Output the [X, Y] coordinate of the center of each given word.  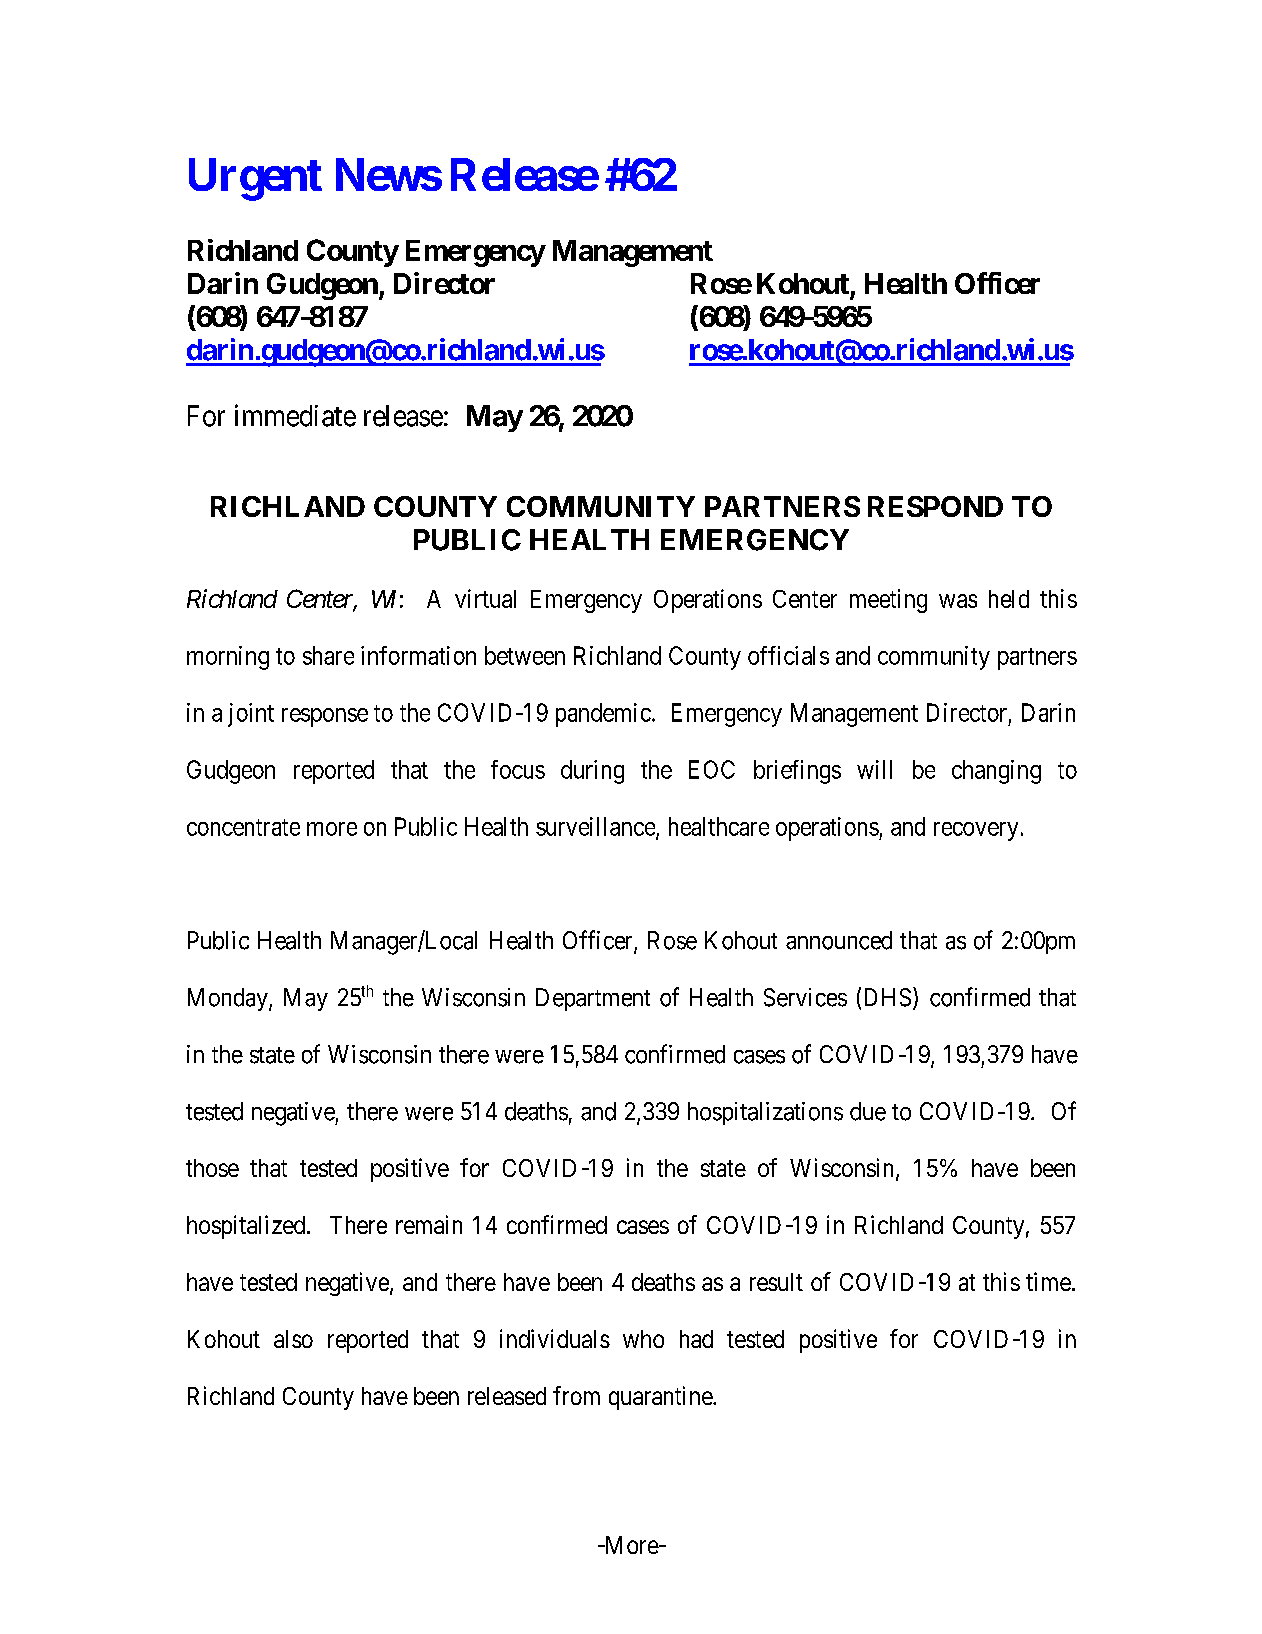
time [1048, 1281]
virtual [485, 598]
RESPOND [935, 506]
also [293, 1339]
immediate [295, 415]
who [643, 1339]
